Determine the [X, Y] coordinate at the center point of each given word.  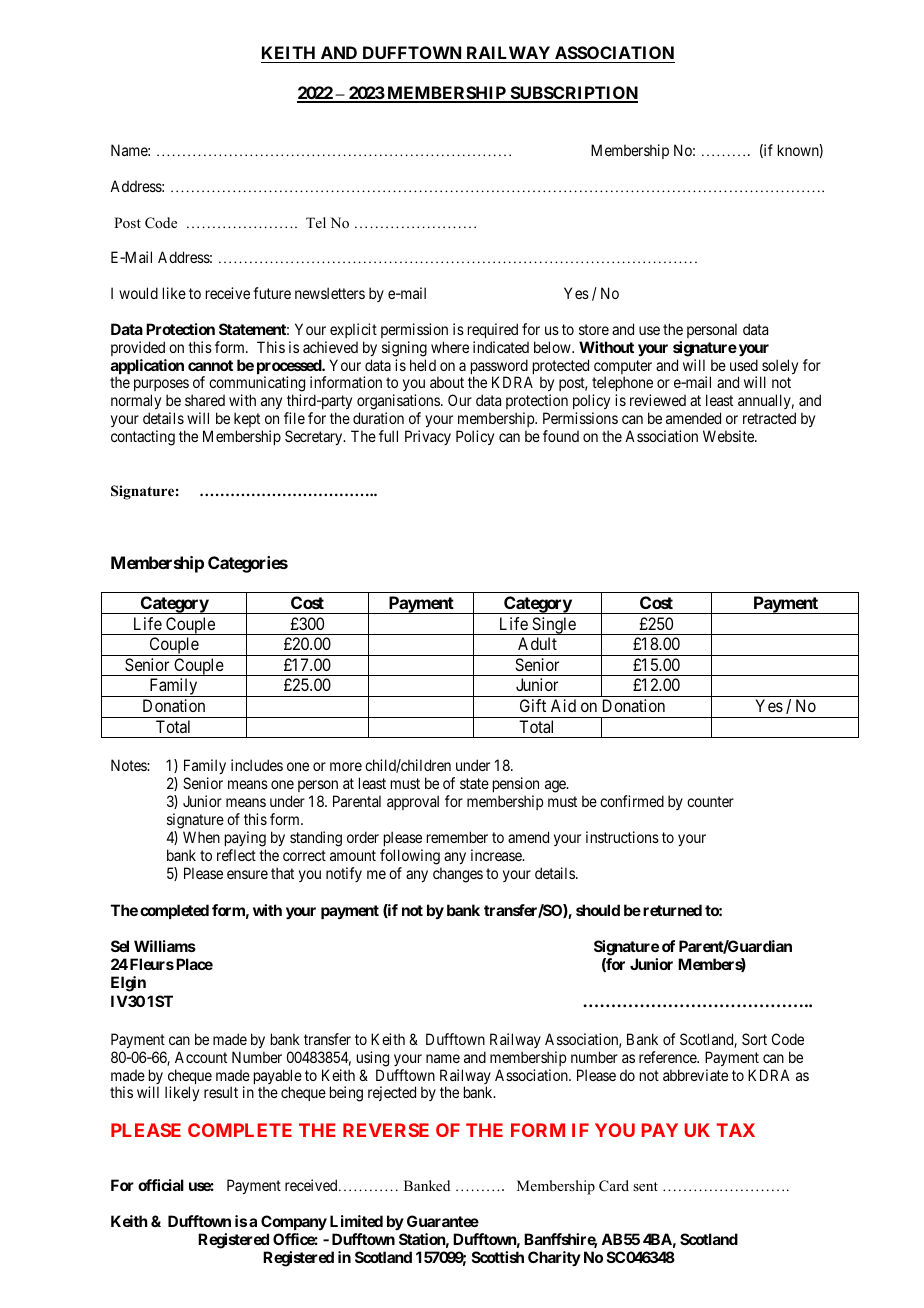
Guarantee [443, 1221]
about [447, 382]
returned [672, 910]
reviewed [658, 400]
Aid [563, 705]
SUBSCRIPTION [573, 94]
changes [458, 875]
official [161, 1185]
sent [645, 1186]
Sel [120, 946]
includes [257, 765]
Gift [533, 705]
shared [205, 400]
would [138, 293]
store [594, 329]
